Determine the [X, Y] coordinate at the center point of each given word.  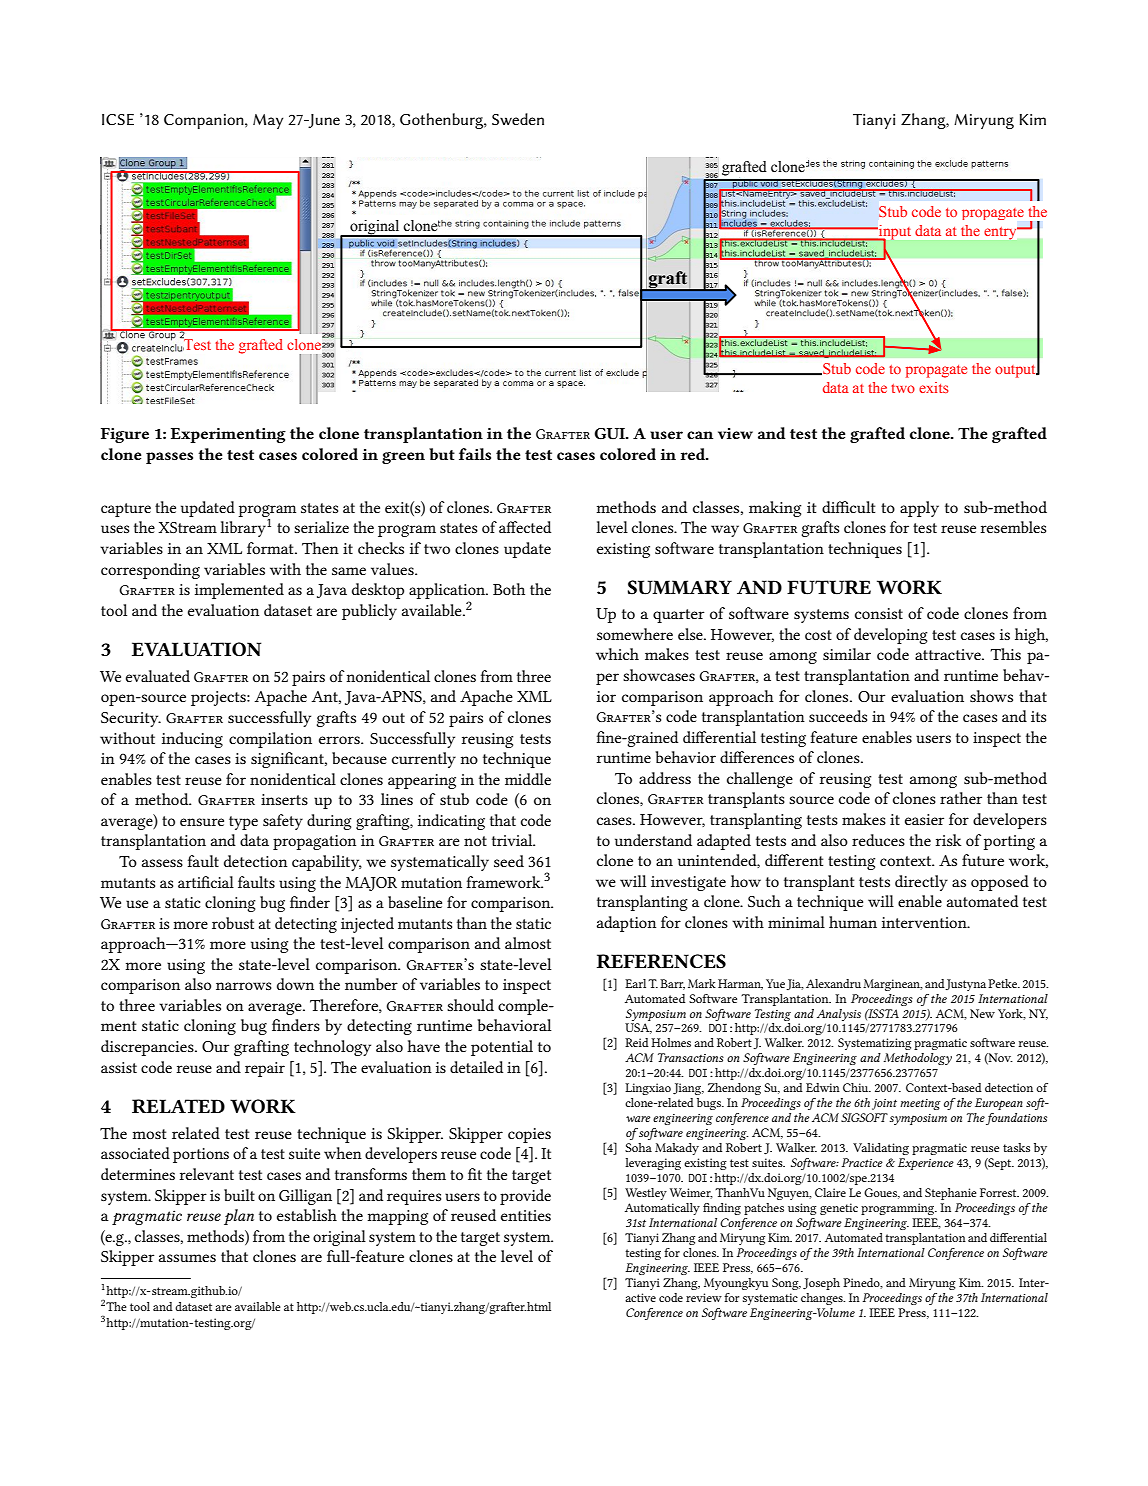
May [268, 121]
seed [509, 861]
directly [921, 883]
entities [526, 1215]
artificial [206, 882]
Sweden [518, 119]
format [271, 548]
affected [525, 527]
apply [919, 509]
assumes [187, 1258]
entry [1002, 233]
